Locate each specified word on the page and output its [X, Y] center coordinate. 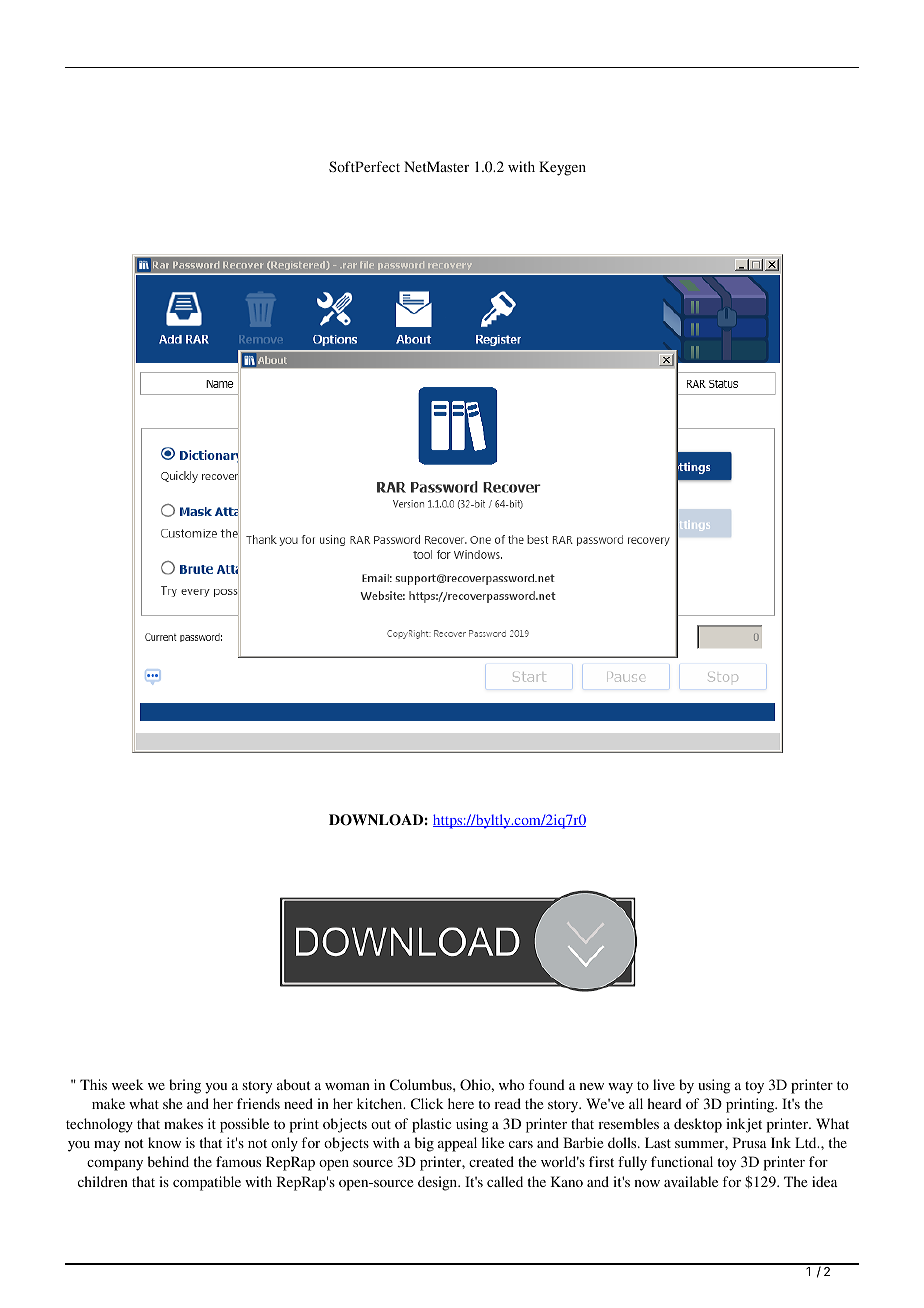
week [128, 1084]
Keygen [562, 168]
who [511, 1084]
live [664, 1084]
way [620, 1088]
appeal [457, 1144]
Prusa [750, 1142]
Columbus [422, 1084]
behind [168, 1161]
